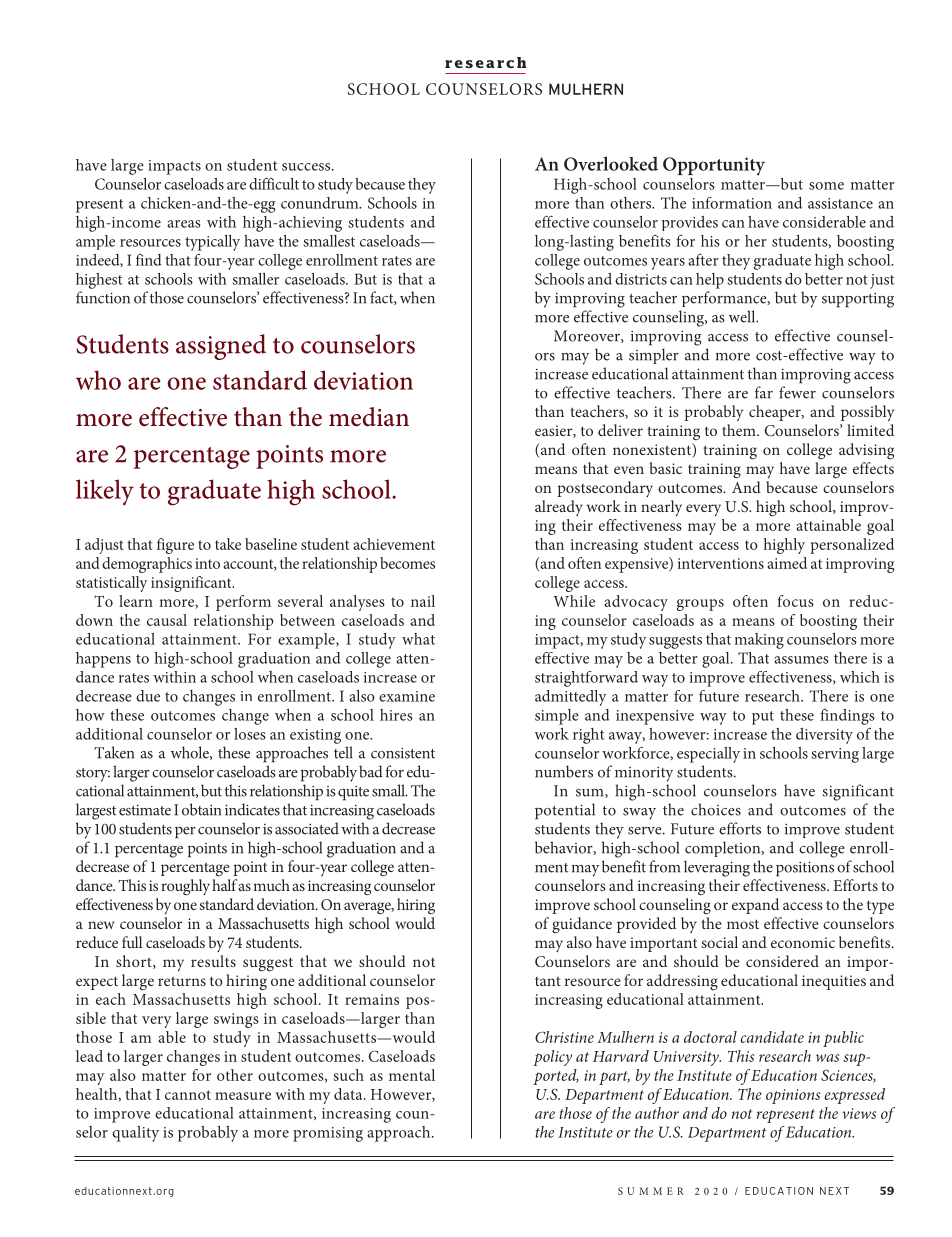 The height and width of the screenshot is (1237, 952). What do you see at coordinates (188, 1095) in the screenshot?
I see `cannot` at bounding box center [188, 1095].
